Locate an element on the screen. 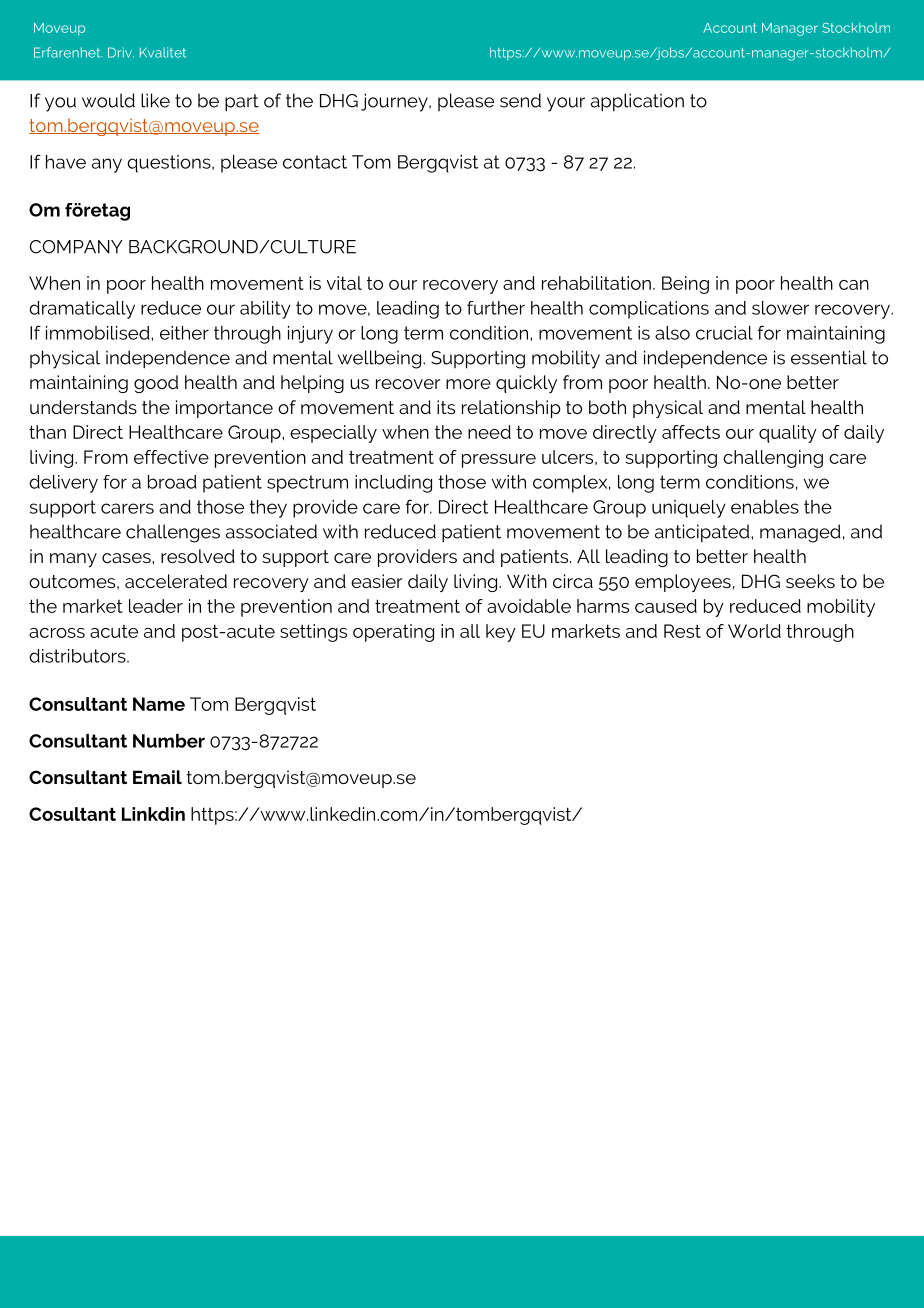 The height and width of the screenshot is (1308, 924). easier is located at coordinates (376, 581).
